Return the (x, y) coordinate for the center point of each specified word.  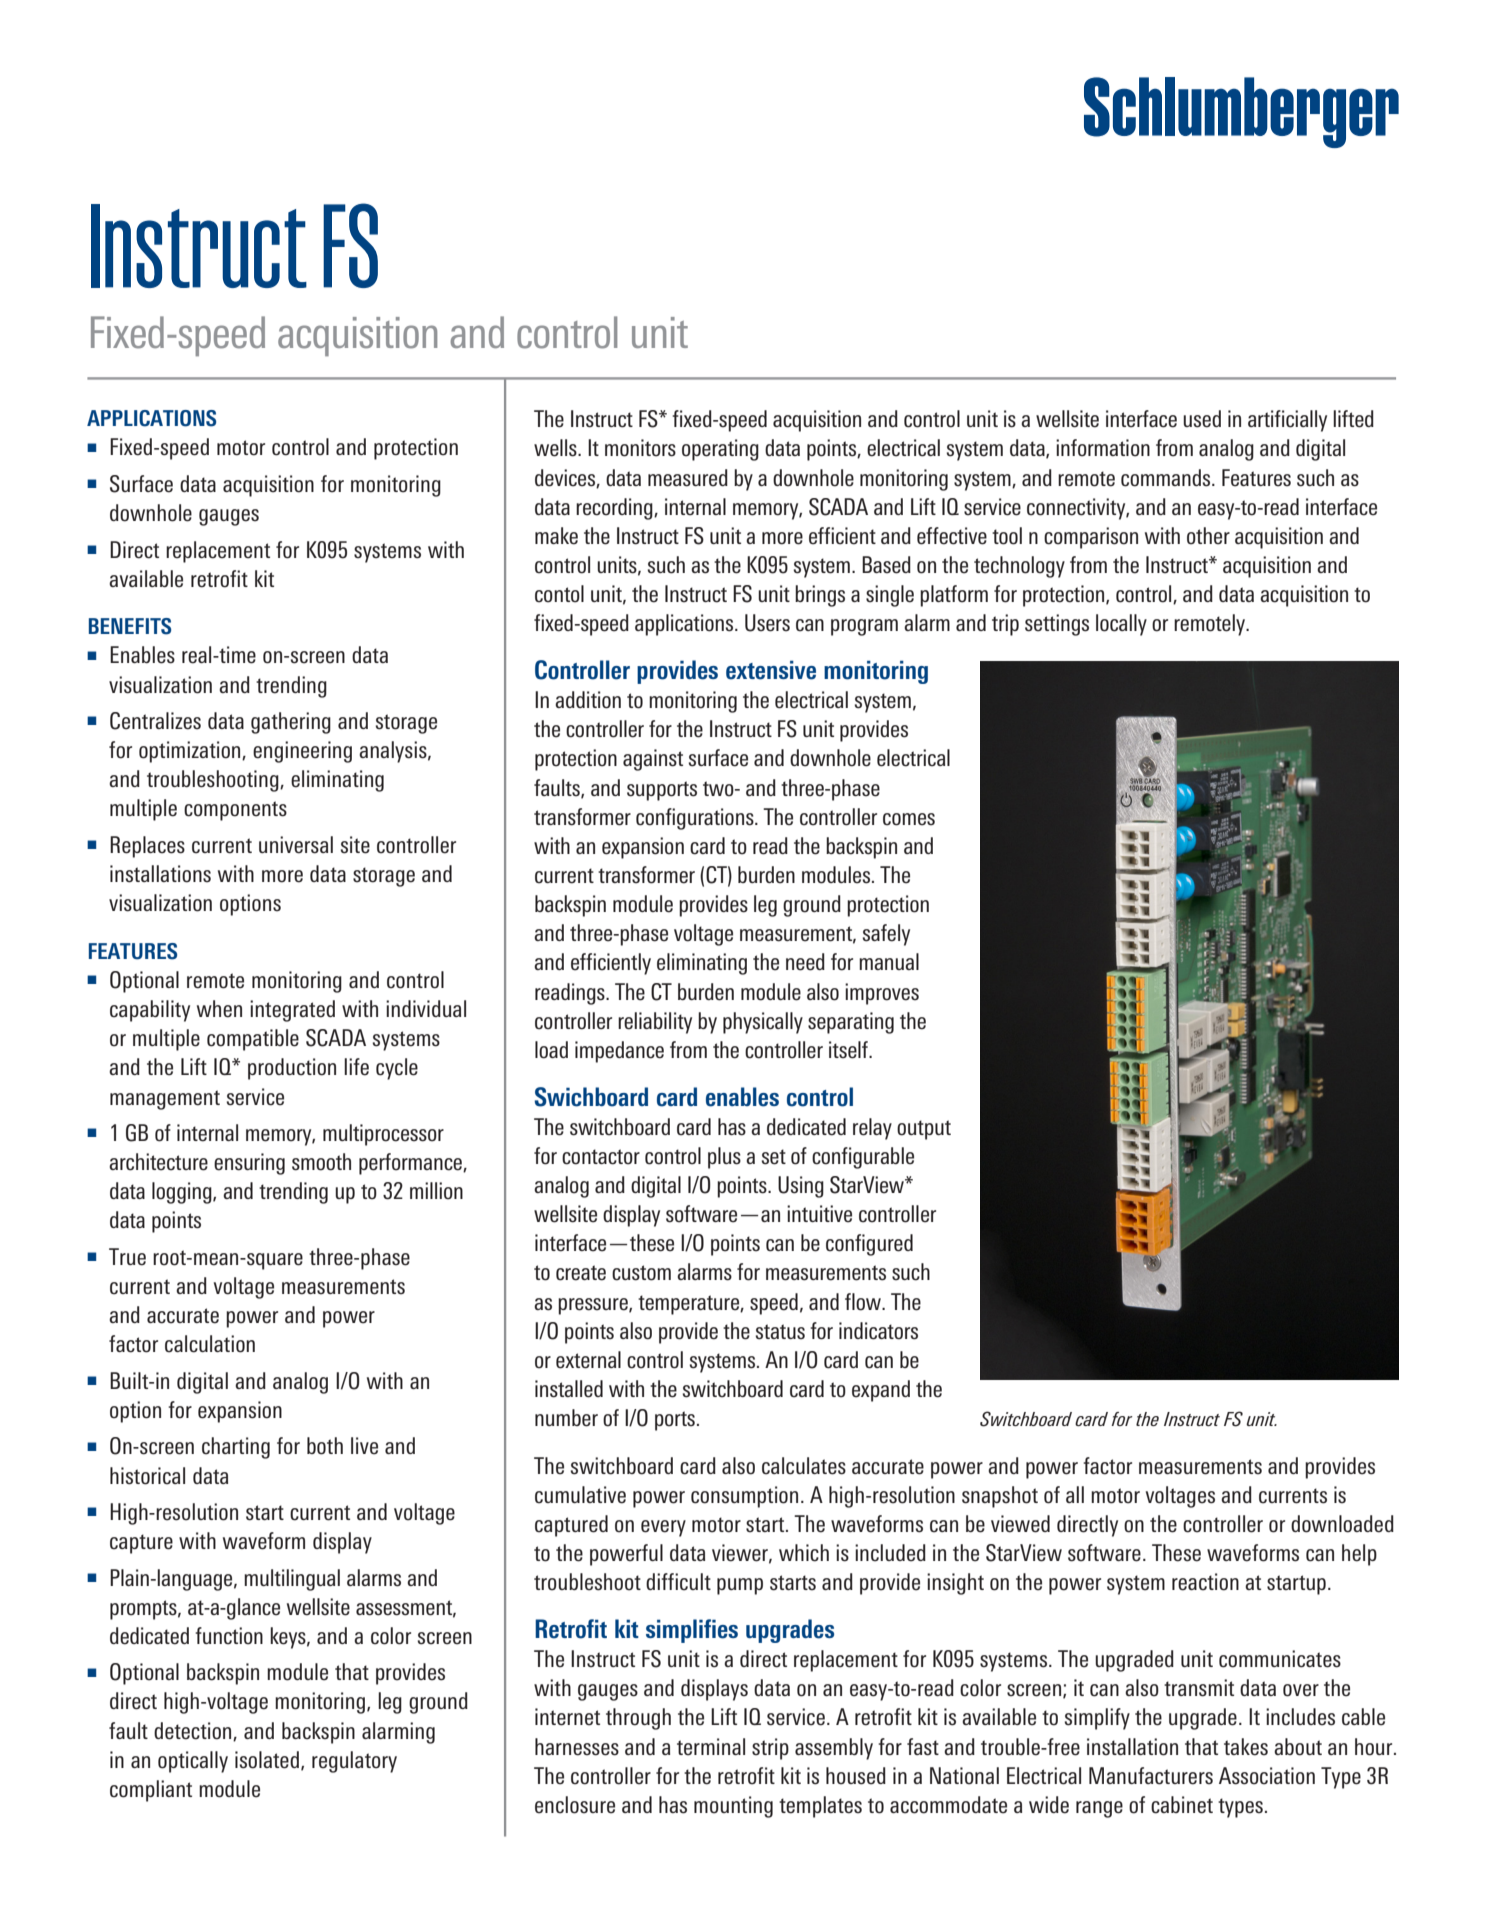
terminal (711, 1747)
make (556, 536)
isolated (267, 1760)
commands (1167, 478)
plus (724, 1158)
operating (720, 450)
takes (1246, 1747)
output (924, 1130)
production (292, 1069)
